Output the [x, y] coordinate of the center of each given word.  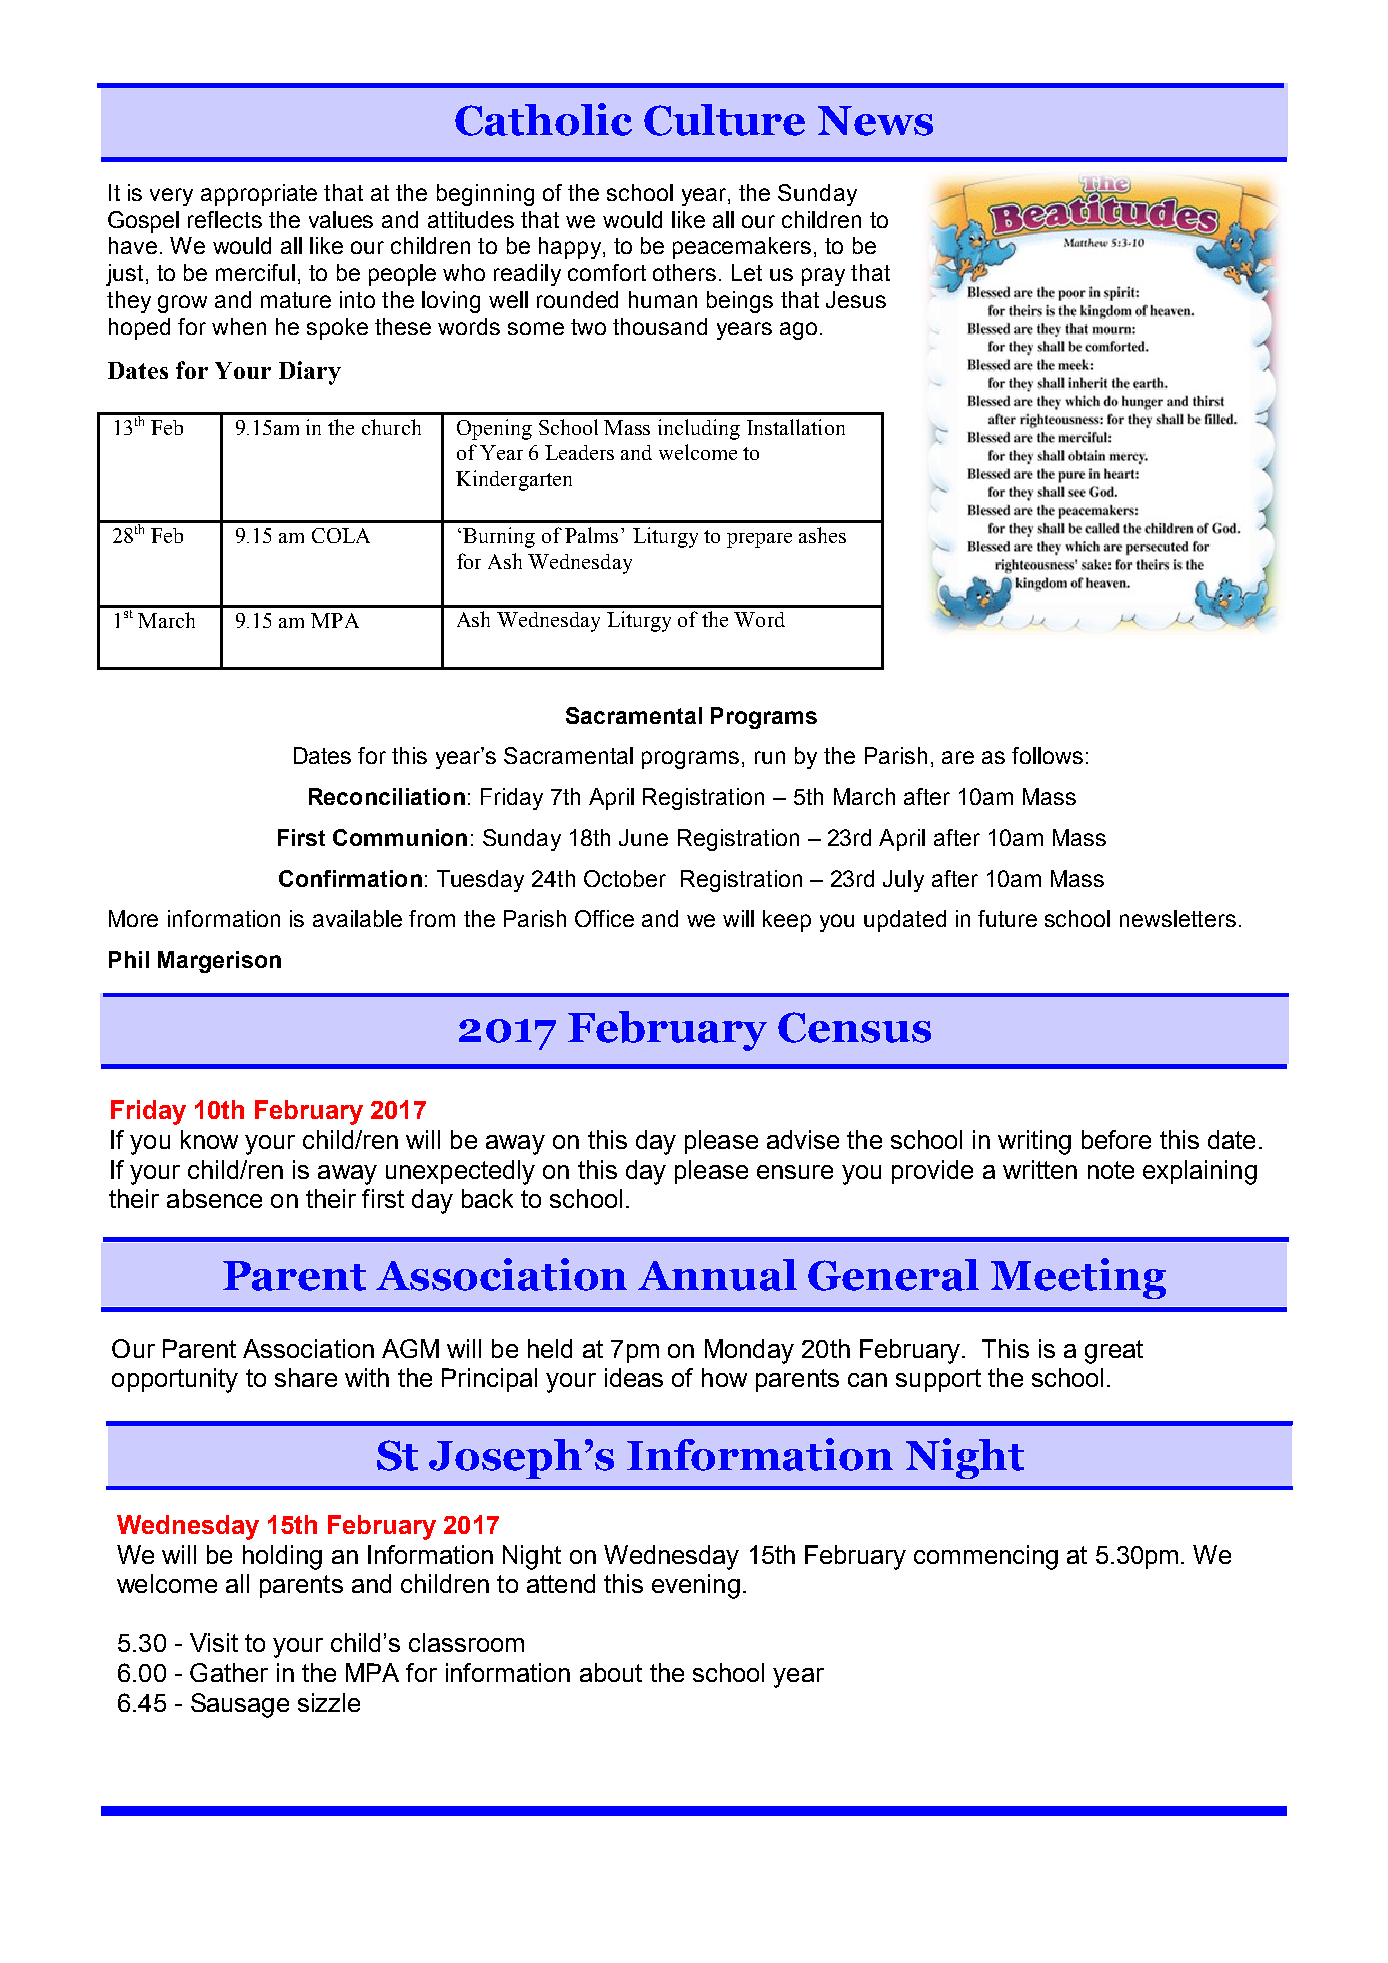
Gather [229, 1672]
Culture [724, 120]
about [611, 1672]
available [357, 918]
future [1007, 918]
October [625, 878]
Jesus [856, 299]
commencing [986, 1557]
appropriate [259, 195]
